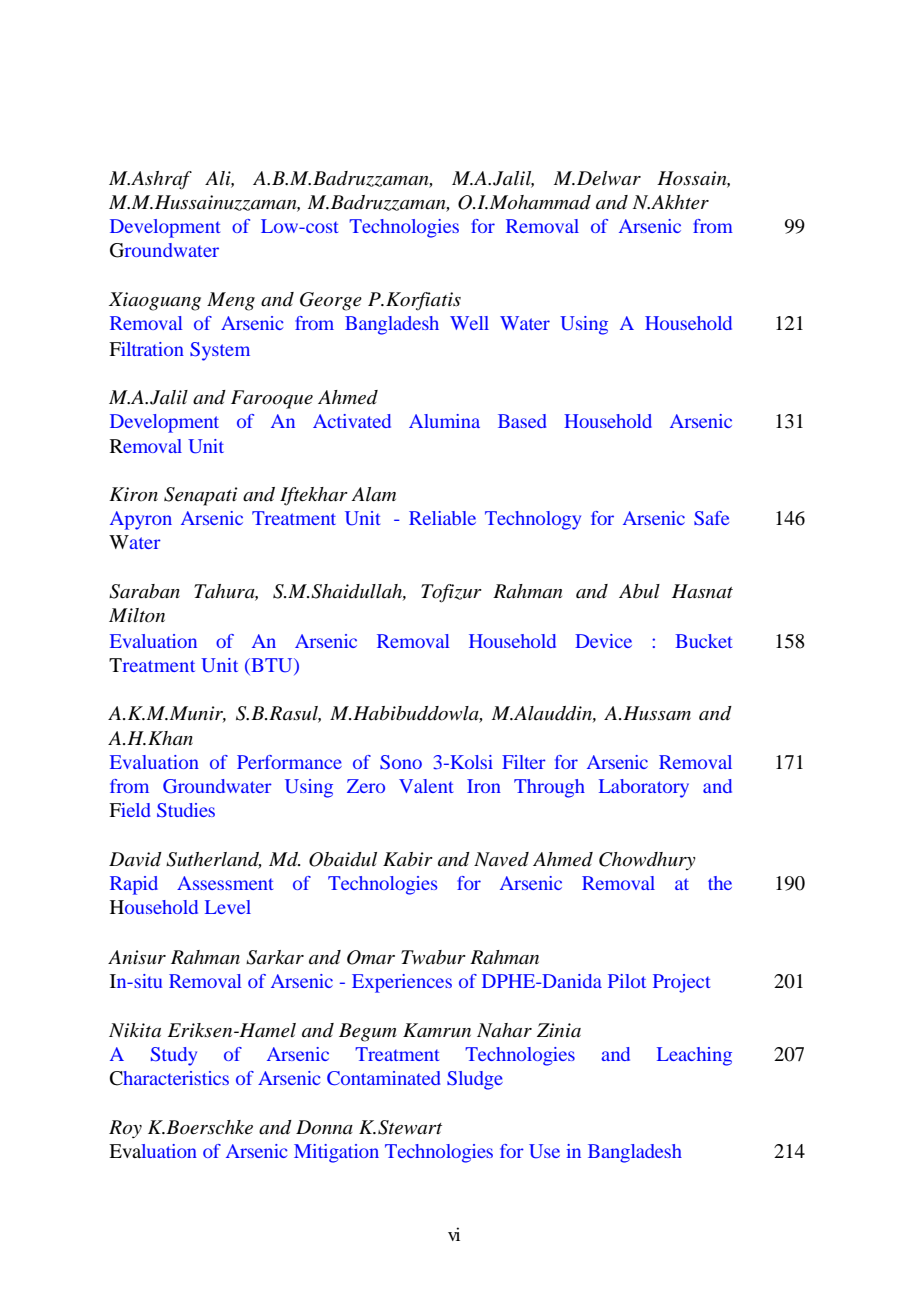 This screenshot has height=1316, width=900. Describe the element at coordinates (214, 860) in the screenshot. I see `Sutherland` at that location.
